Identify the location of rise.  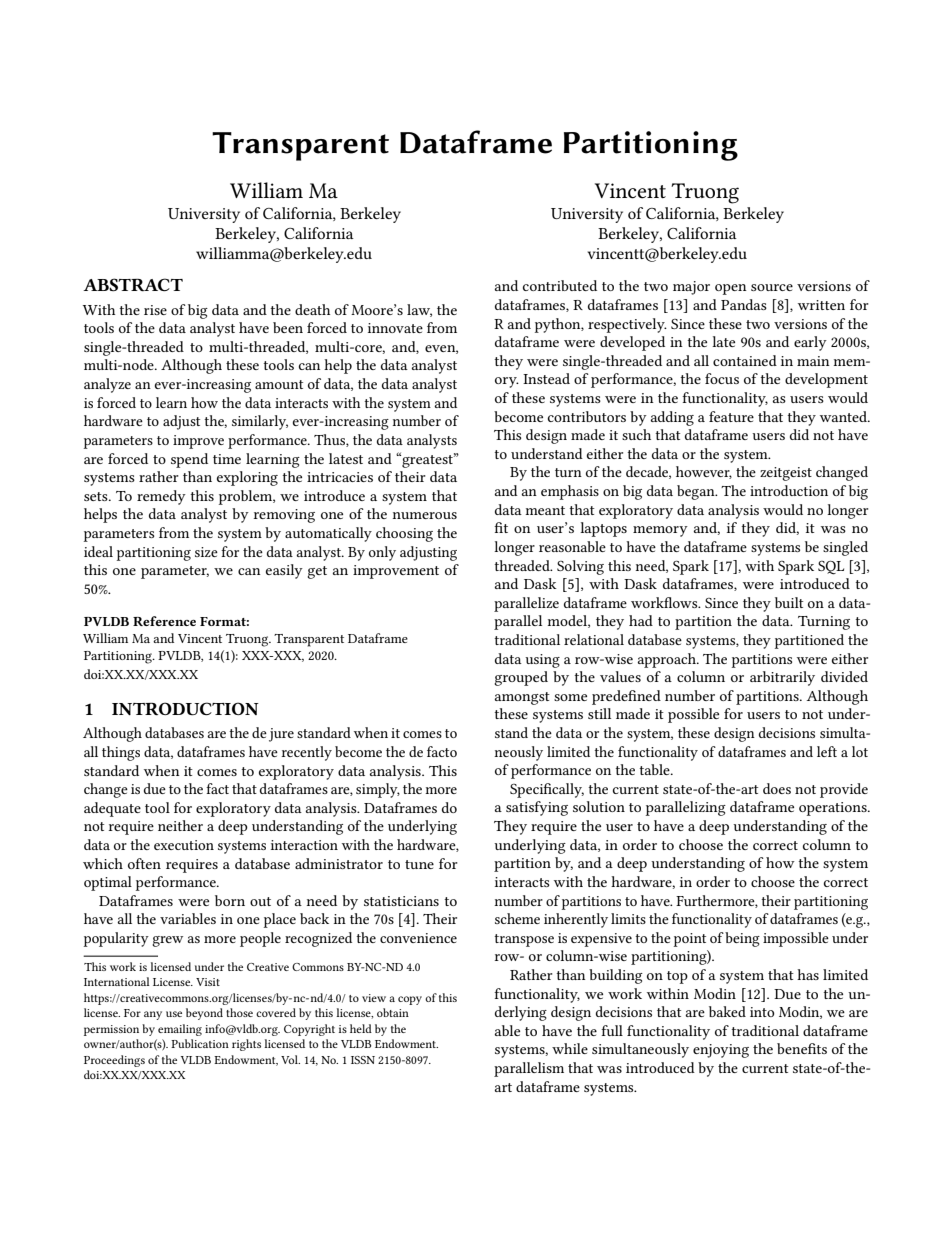
(155, 310).
